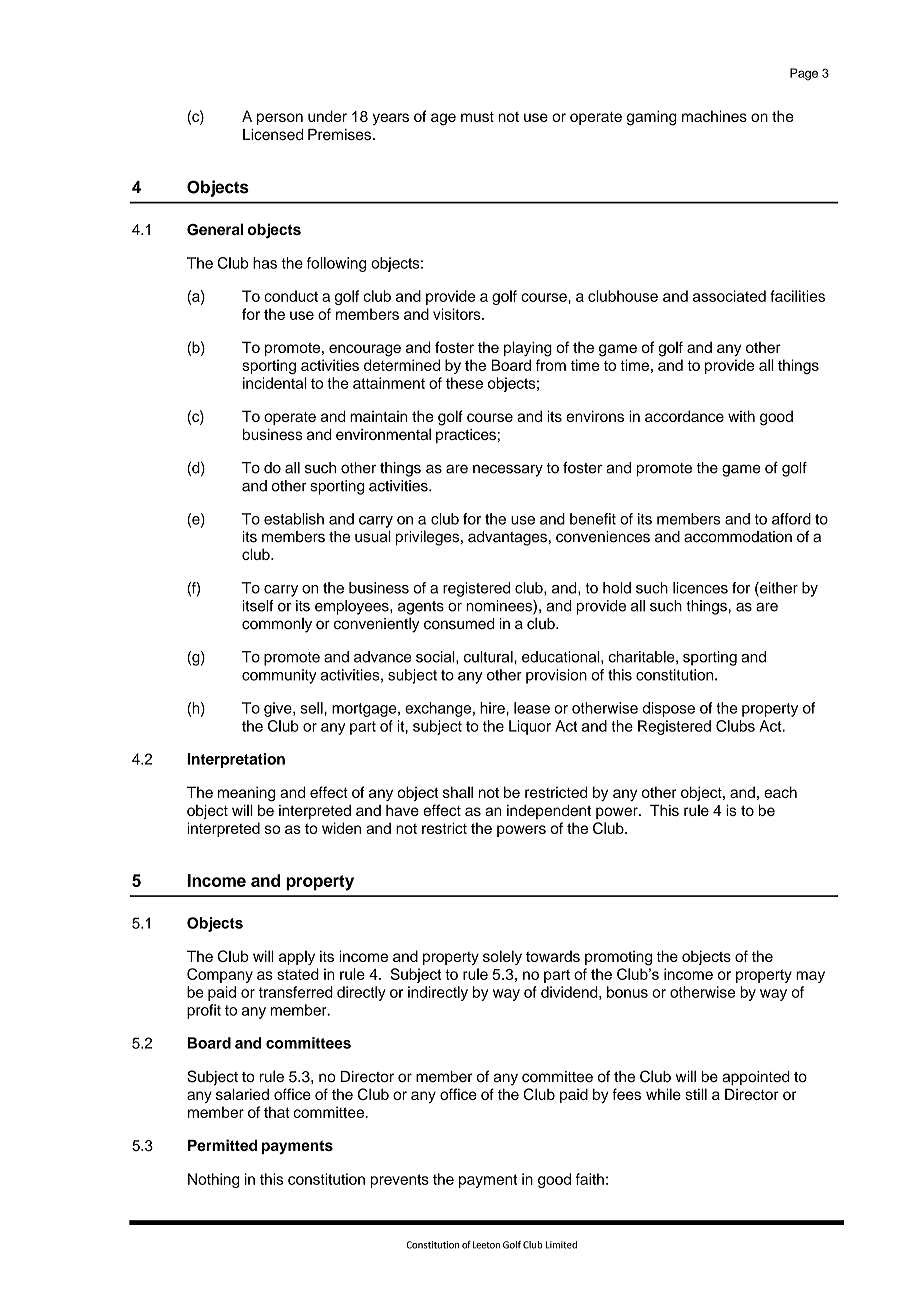 This image has width=924, height=1308. What do you see at coordinates (714, 116) in the image?
I see `machines` at bounding box center [714, 116].
